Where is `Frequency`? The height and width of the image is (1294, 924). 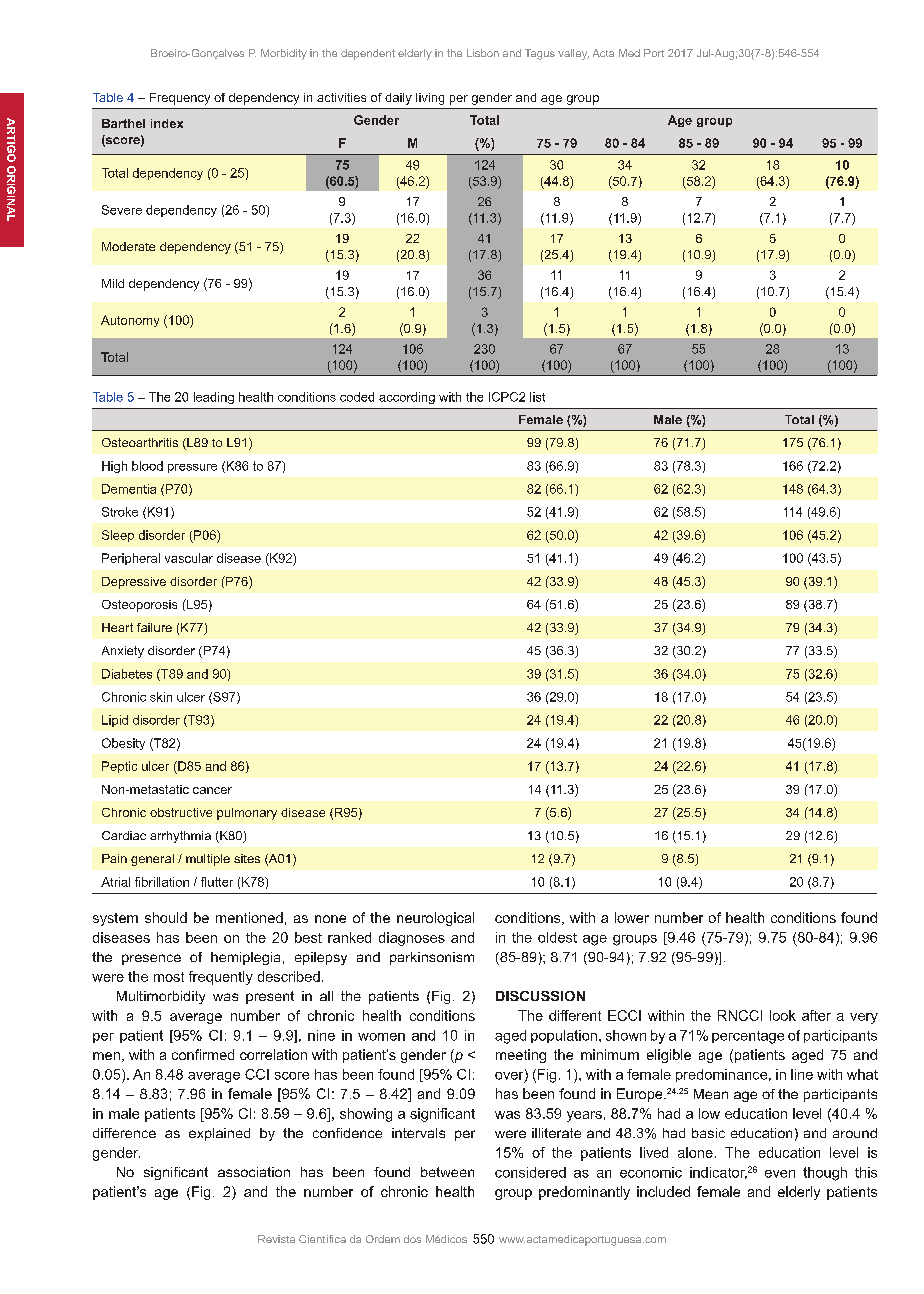 Frequency is located at coordinates (180, 99).
